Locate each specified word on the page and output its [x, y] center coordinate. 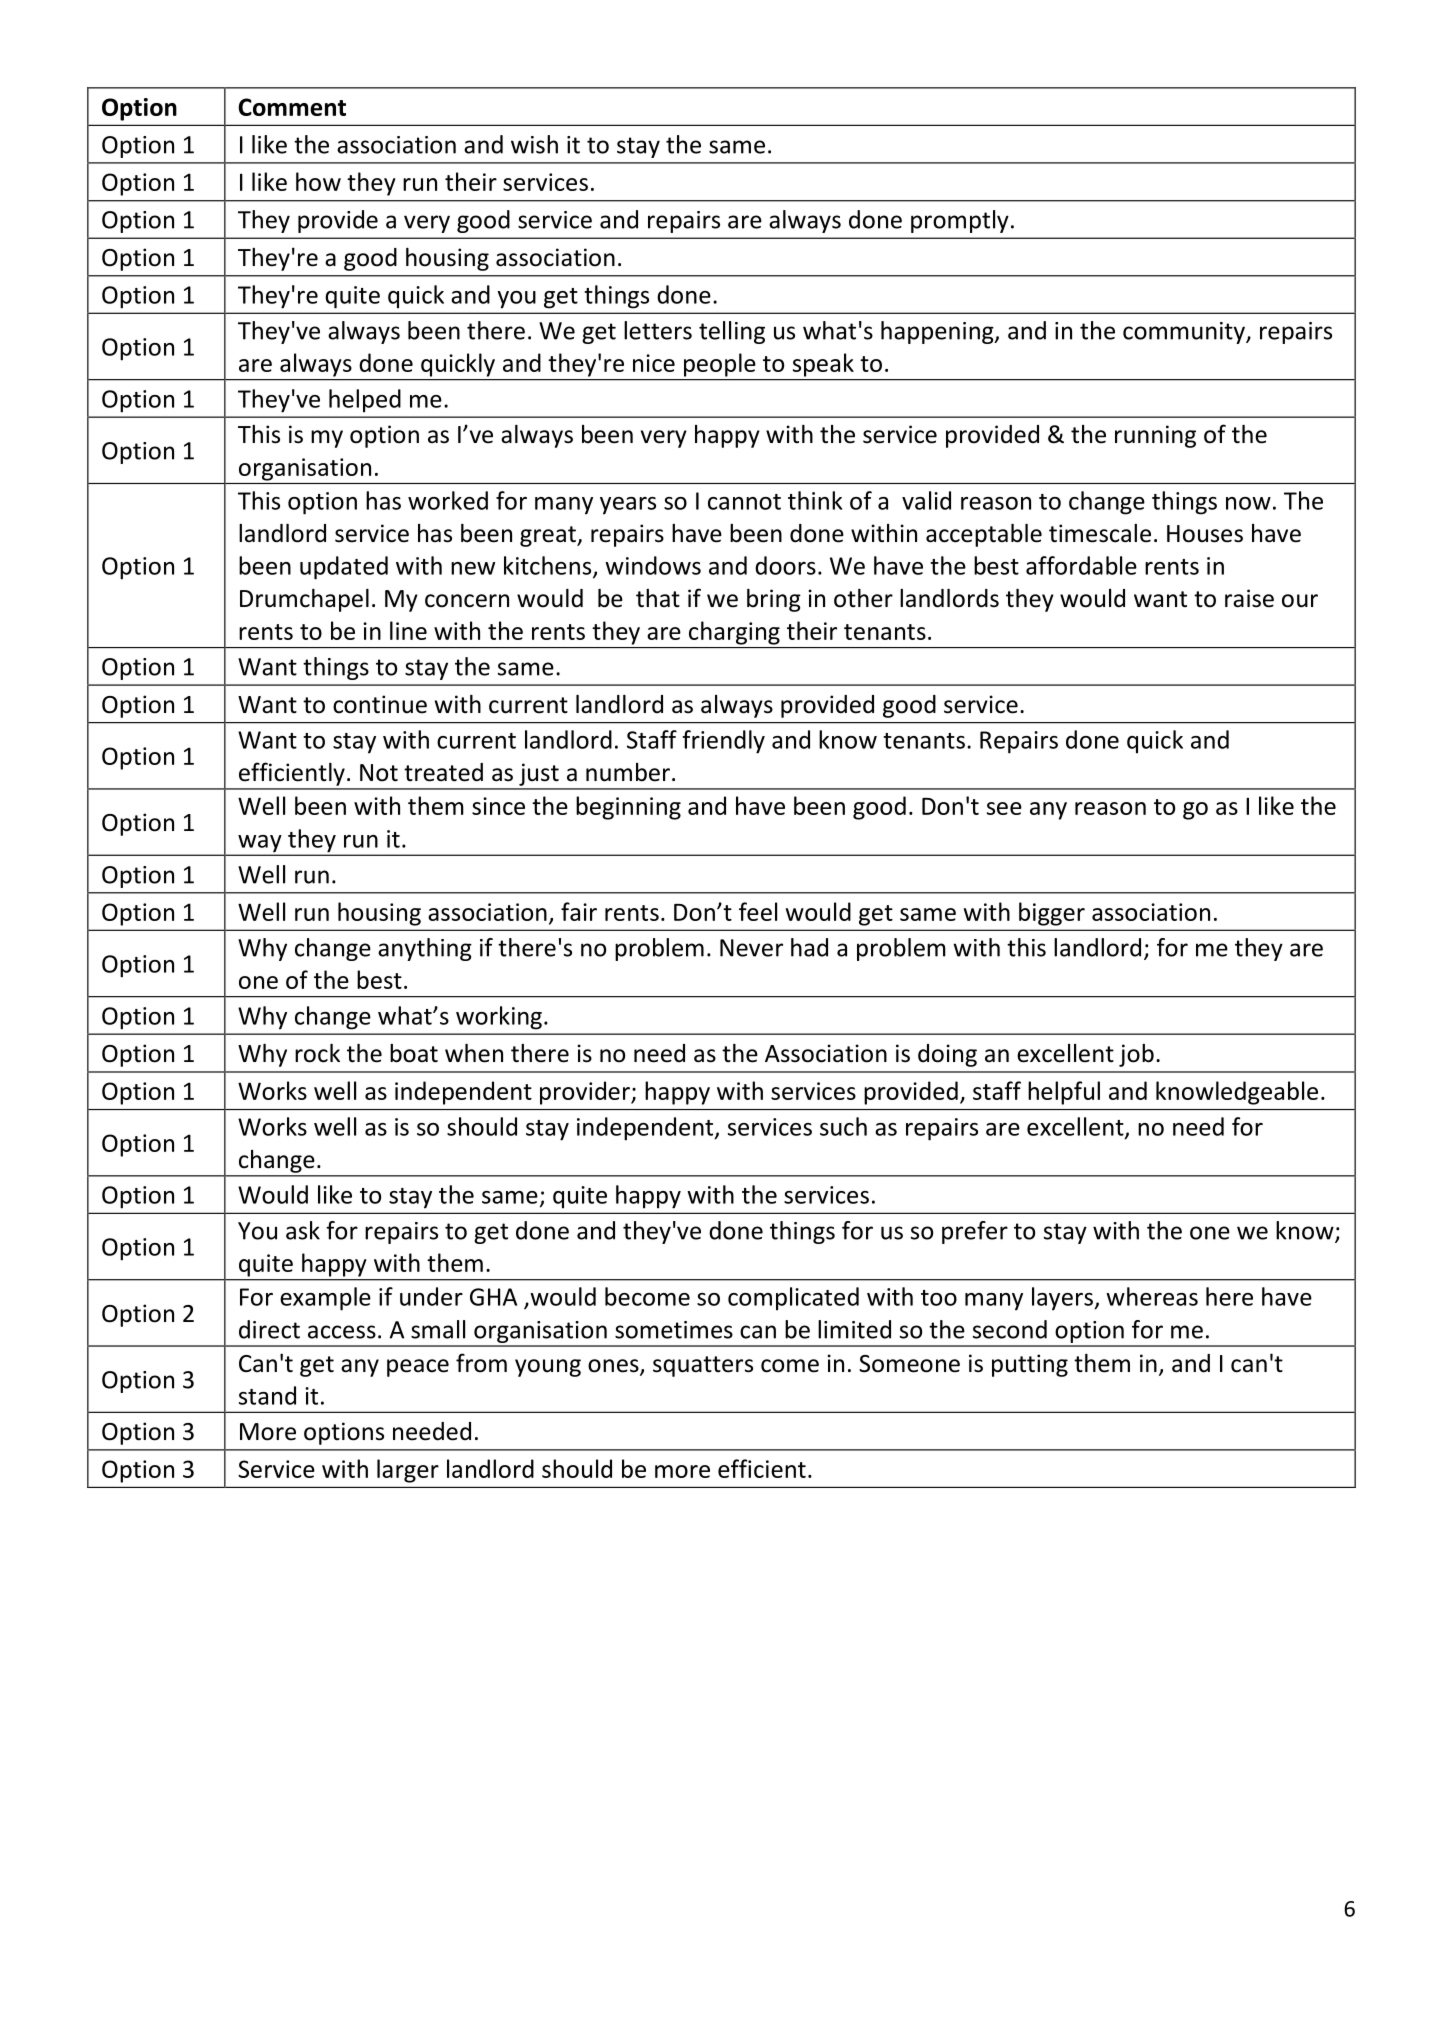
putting [1030, 1365]
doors [785, 565]
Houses [1205, 534]
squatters [703, 1366]
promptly [960, 221]
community [1185, 333]
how [318, 181]
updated [344, 568]
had [809, 947]
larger [408, 1471]
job [1136, 1055]
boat [414, 1053]
